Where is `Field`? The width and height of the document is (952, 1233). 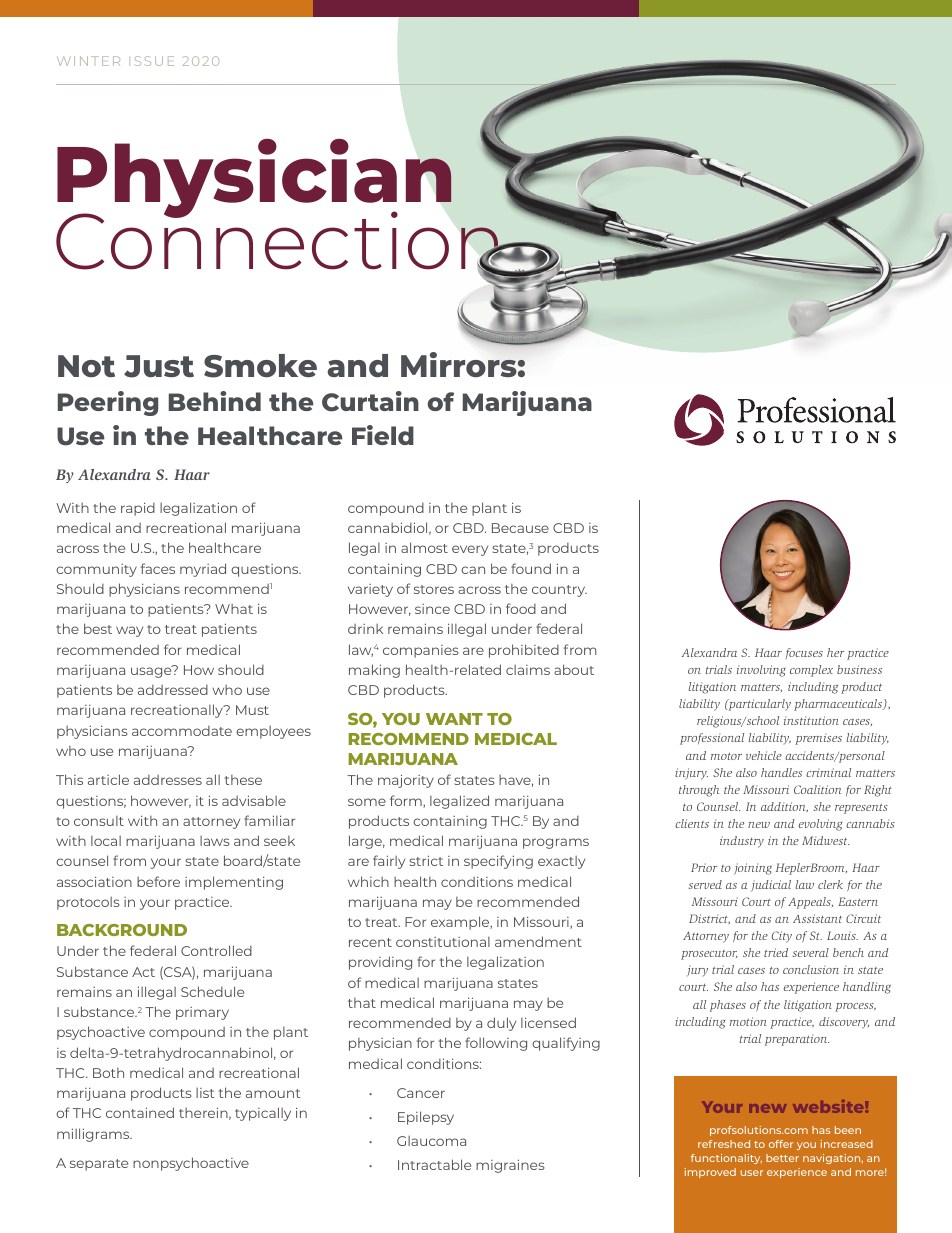 Field is located at coordinates (383, 435).
